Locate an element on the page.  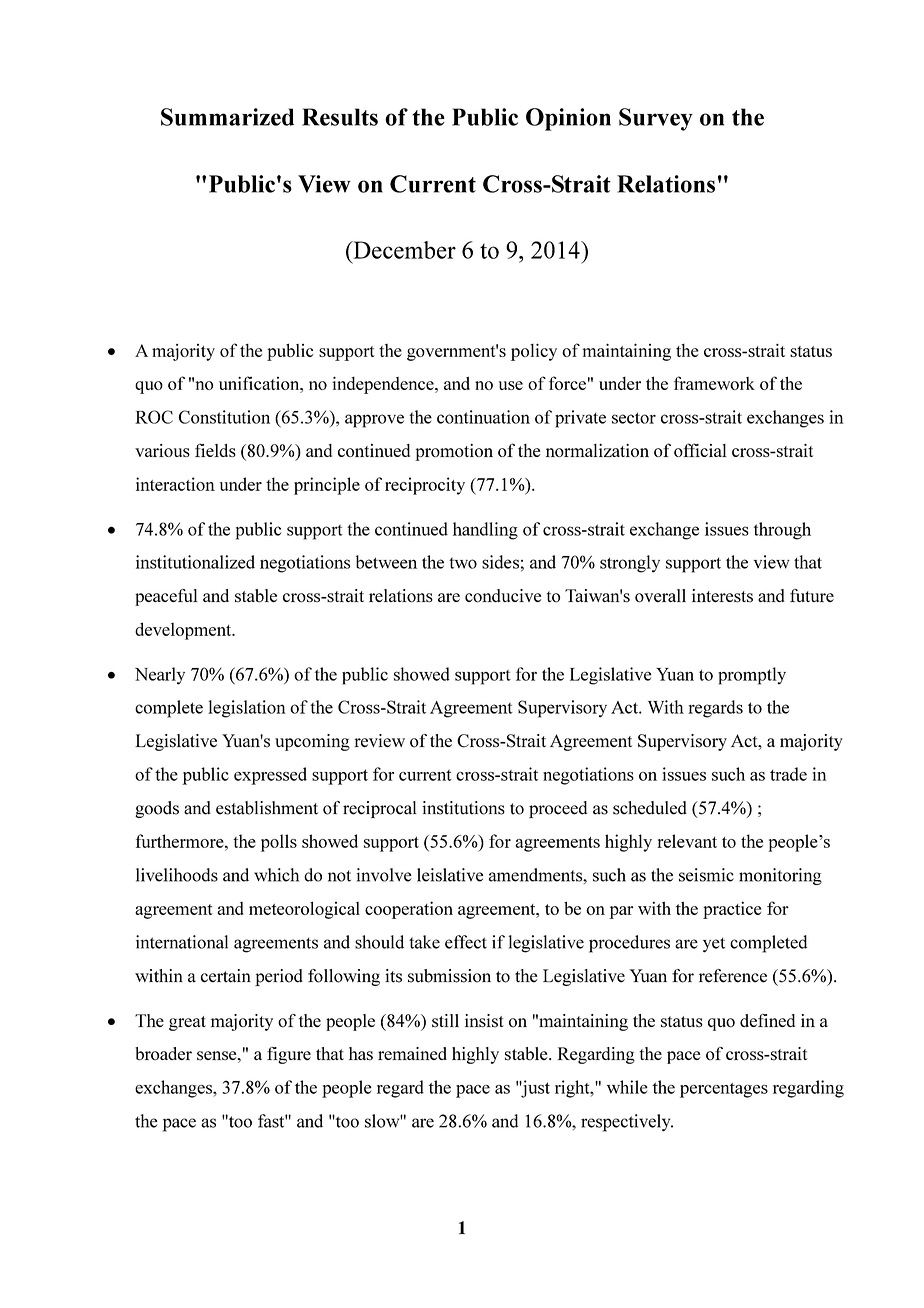
official is located at coordinates (700, 450).
